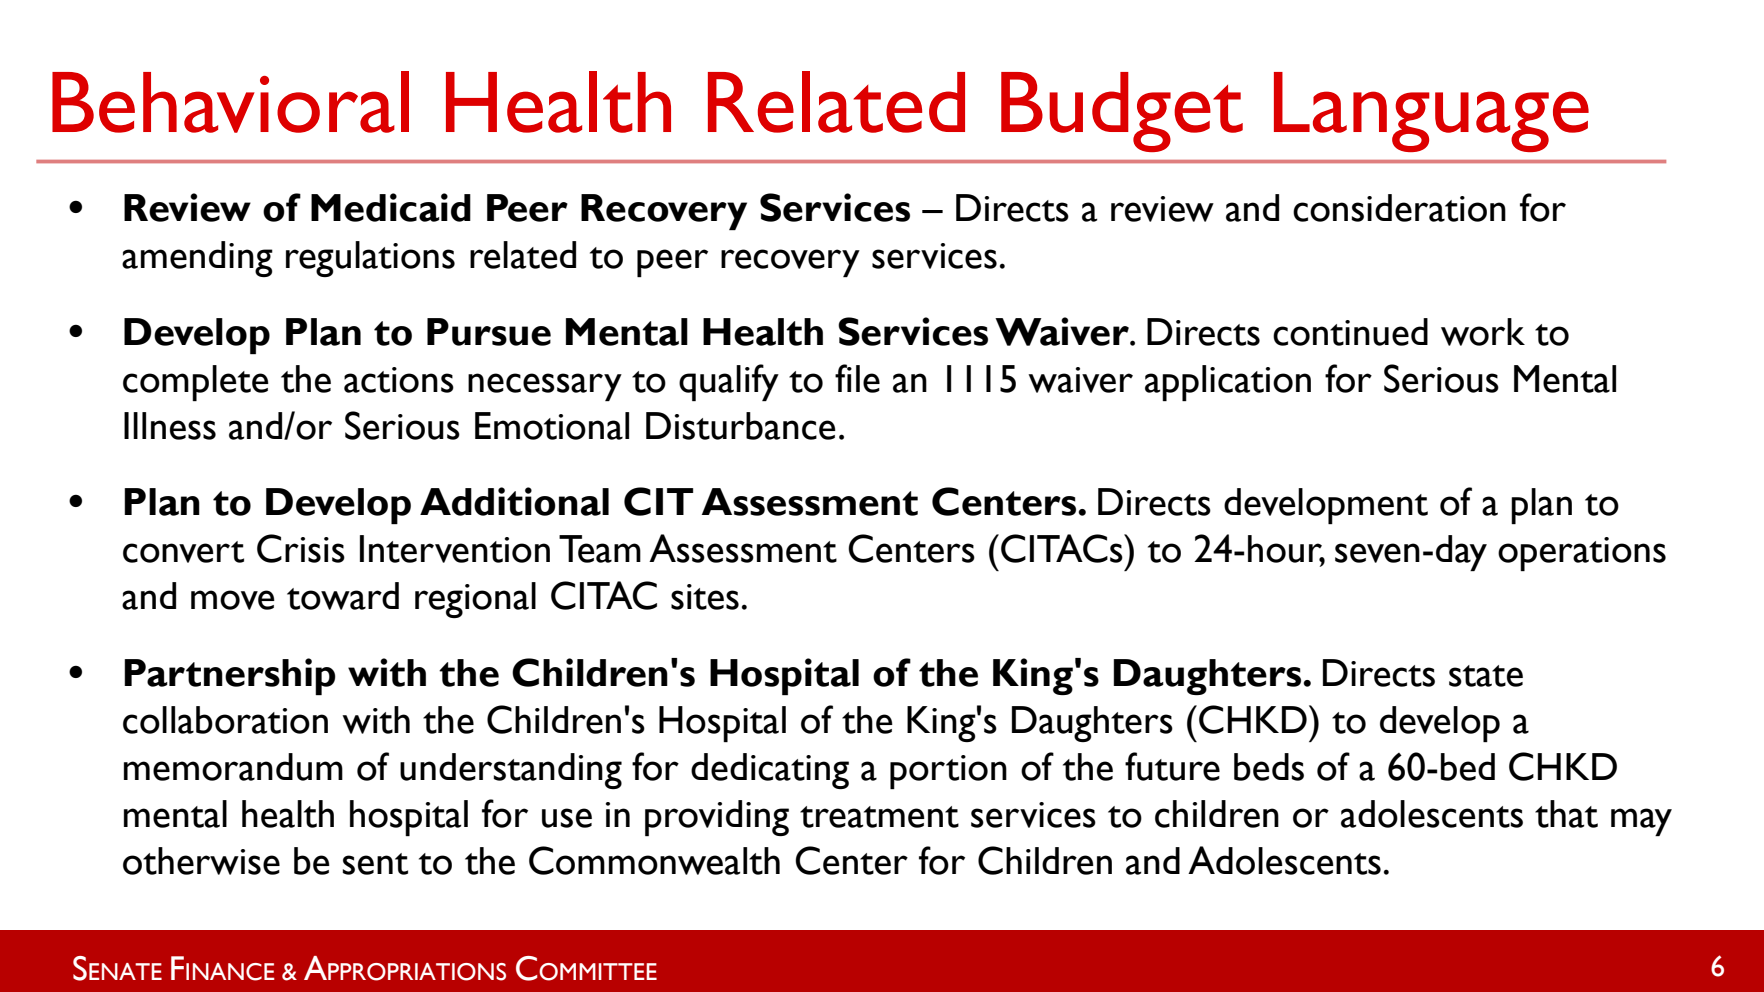  Describe the element at coordinates (370, 259) in the document. I see `regulations` at that location.
